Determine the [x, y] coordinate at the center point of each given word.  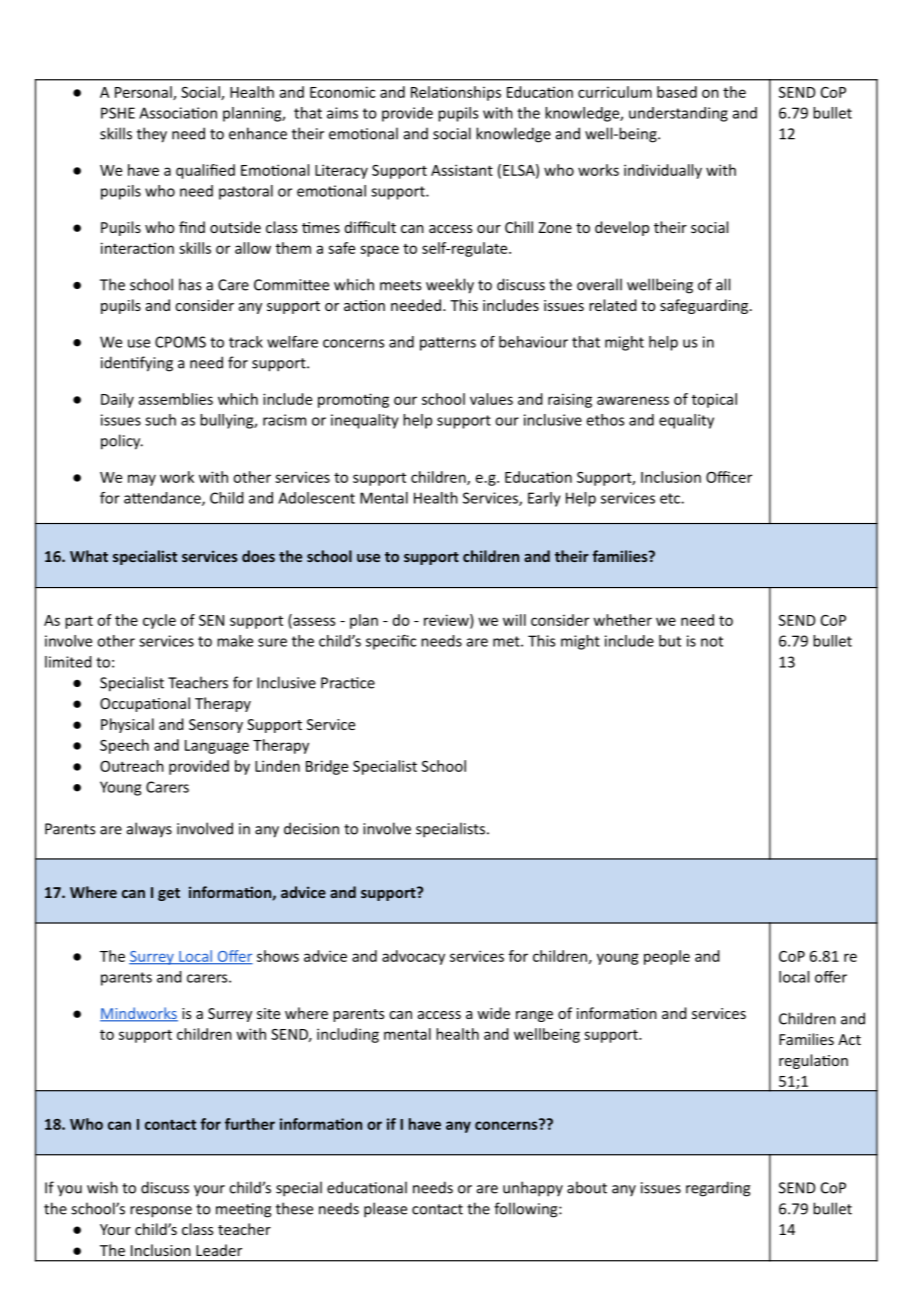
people [667, 957]
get [169, 894]
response [161, 1212]
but [670, 641]
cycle [159, 621]
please [385, 1210]
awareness [633, 400]
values [491, 399]
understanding [678, 114]
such [160, 420]
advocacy [413, 957]
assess [313, 622]
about [587, 1187]
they [152, 135]
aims [342, 113]
